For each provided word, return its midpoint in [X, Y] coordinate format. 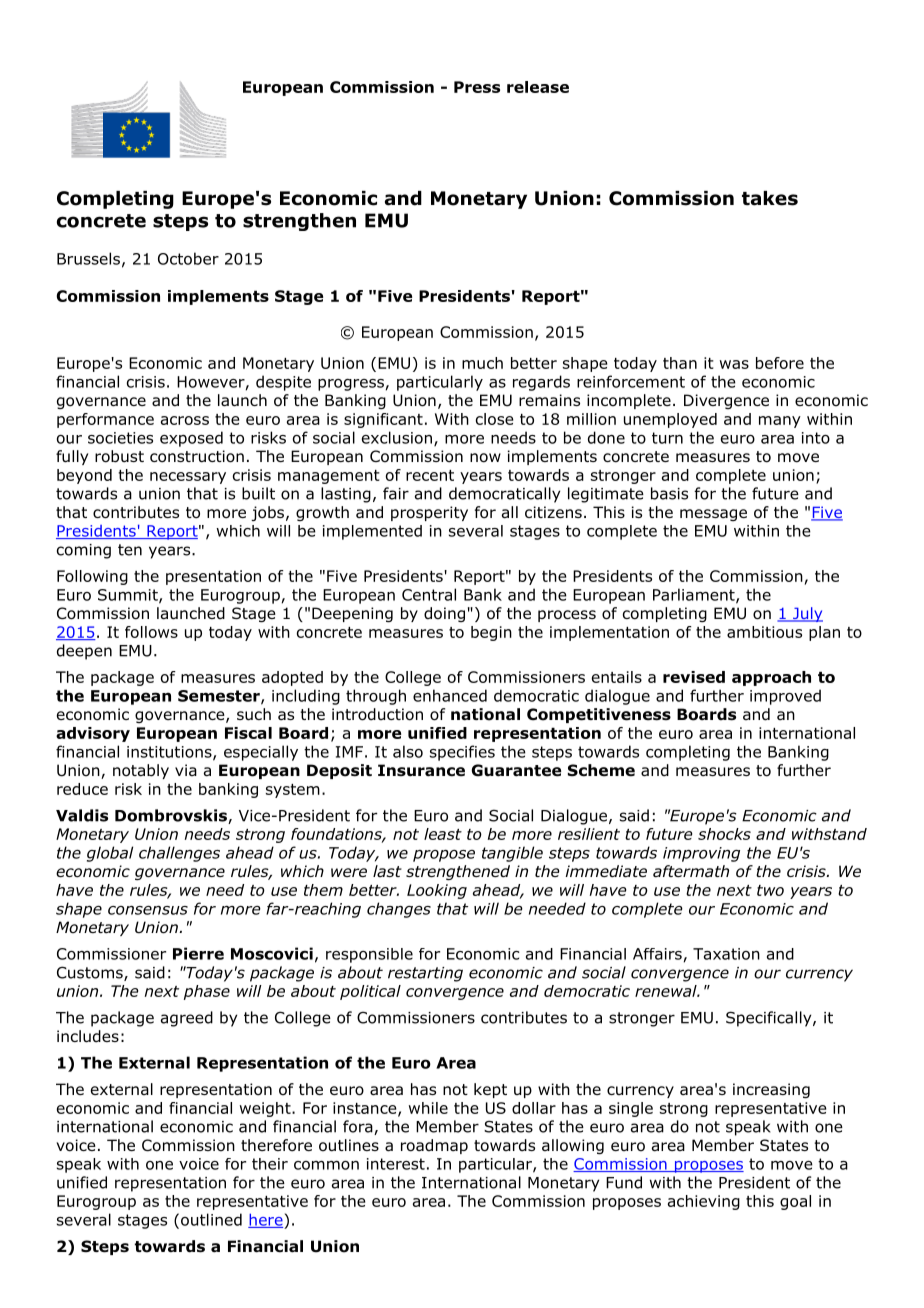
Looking [437, 891]
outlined [211, 1219]
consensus [148, 910]
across [185, 420]
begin [491, 633]
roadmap [434, 1146]
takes [770, 198]
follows [151, 632]
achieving [704, 1202]
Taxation [726, 954]
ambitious [764, 632]
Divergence [726, 401]
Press [477, 87]
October [188, 258]
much [482, 363]
